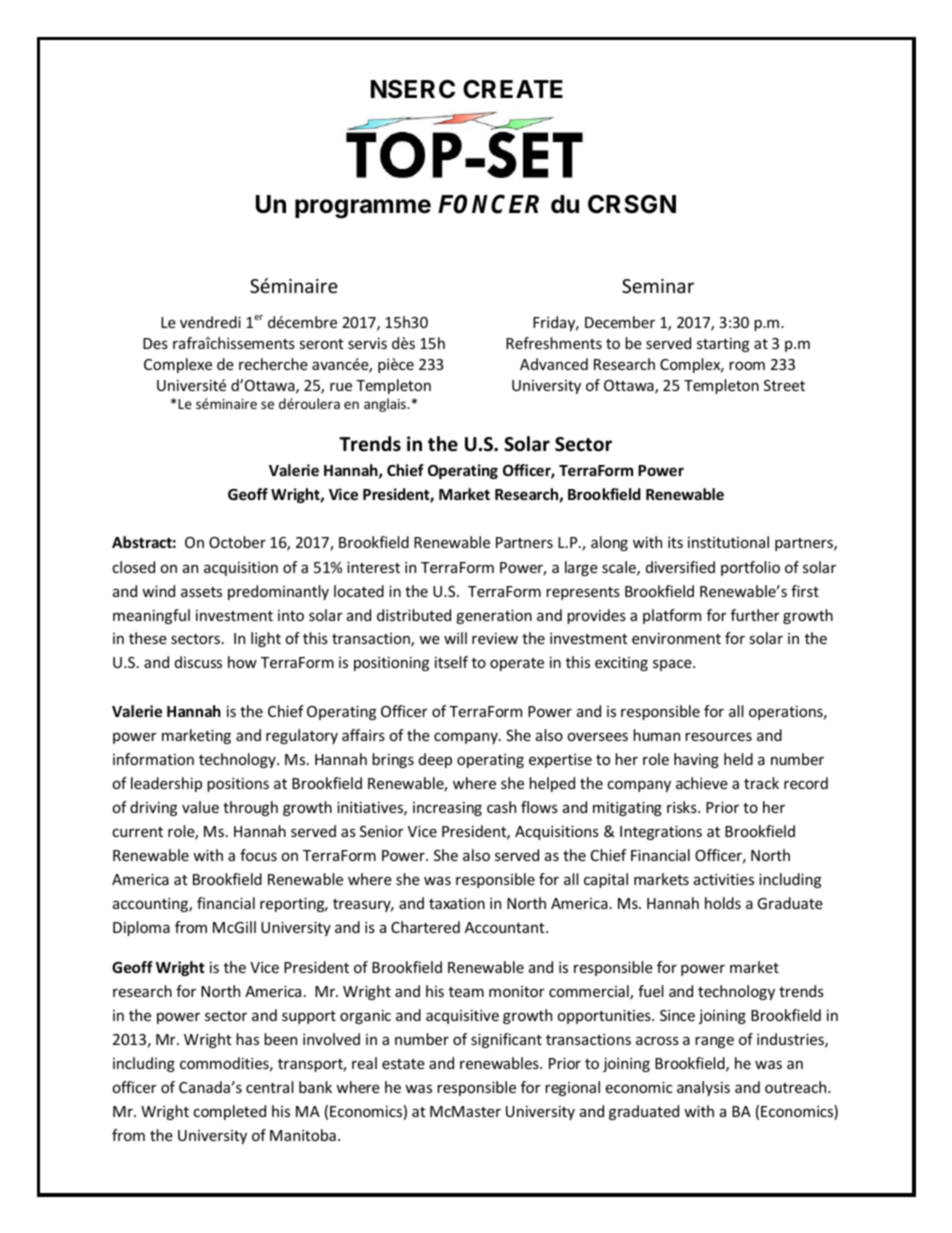 This screenshot has height=1233, width=952. Describe the element at coordinates (386, 405) in the screenshot. I see `anglais` at that location.
